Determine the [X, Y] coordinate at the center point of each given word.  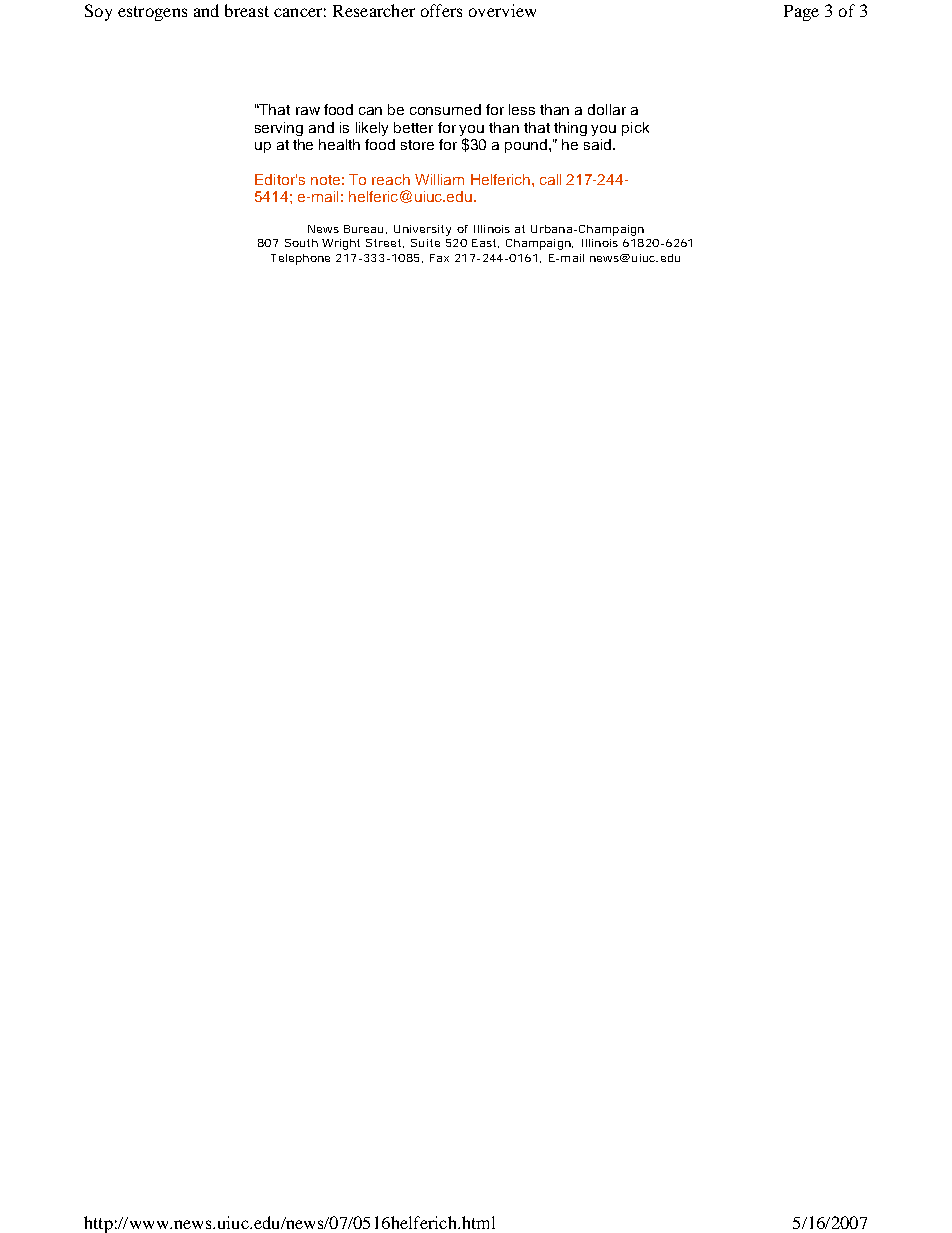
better [413, 127]
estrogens [152, 13]
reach [391, 179]
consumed [445, 109]
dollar [607, 109]
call [550, 179]
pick [635, 129]
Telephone [300, 259]
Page [801, 13]
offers [441, 10]
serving [279, 129]
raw [308, 111]
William [439, 179]
